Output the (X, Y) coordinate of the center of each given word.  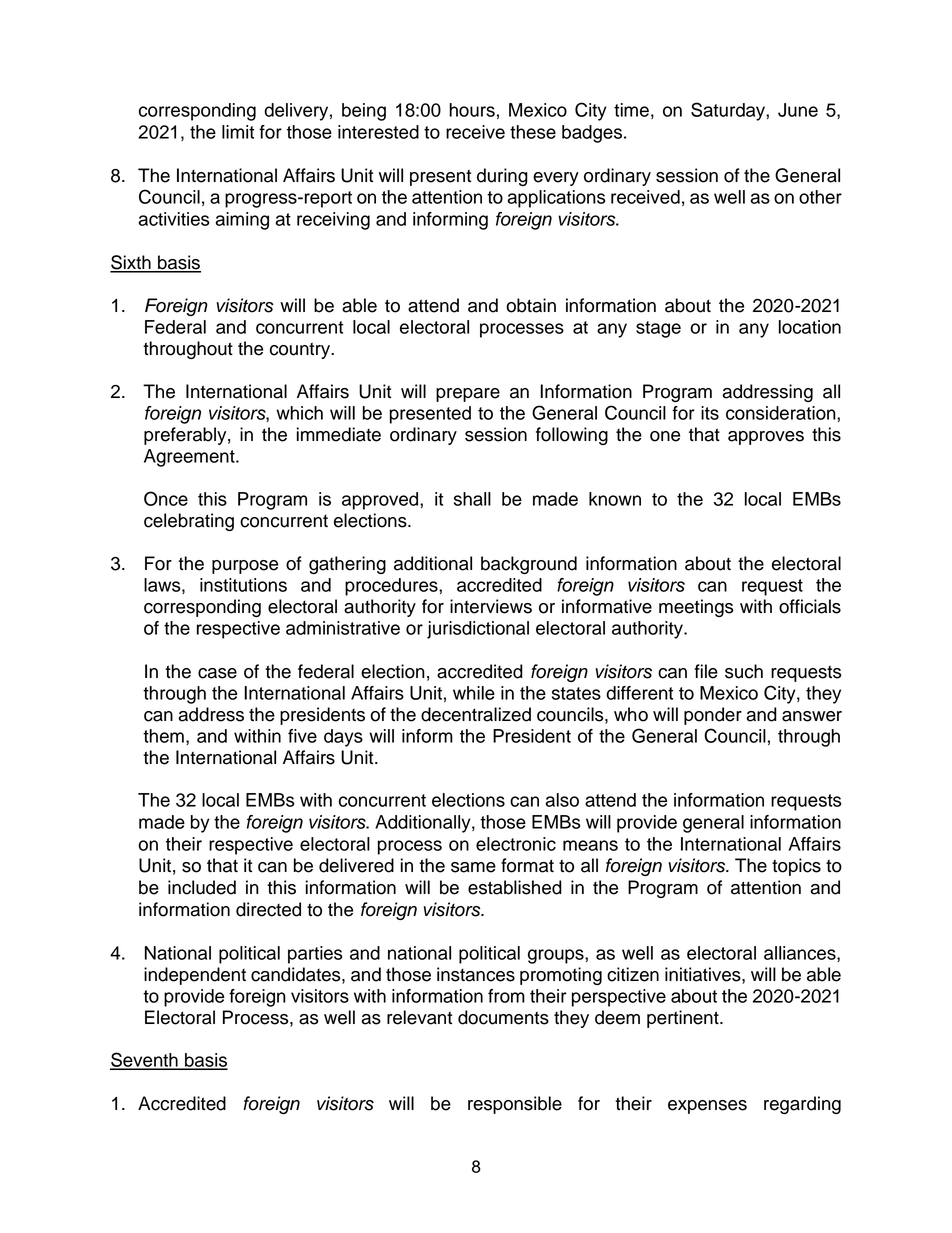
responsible (515, 1105)
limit (238, 132)
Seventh (145, 1061)
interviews (491, 606)
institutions (243, 585)
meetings (696, 608)
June (798, 110)
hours (472, 110)
